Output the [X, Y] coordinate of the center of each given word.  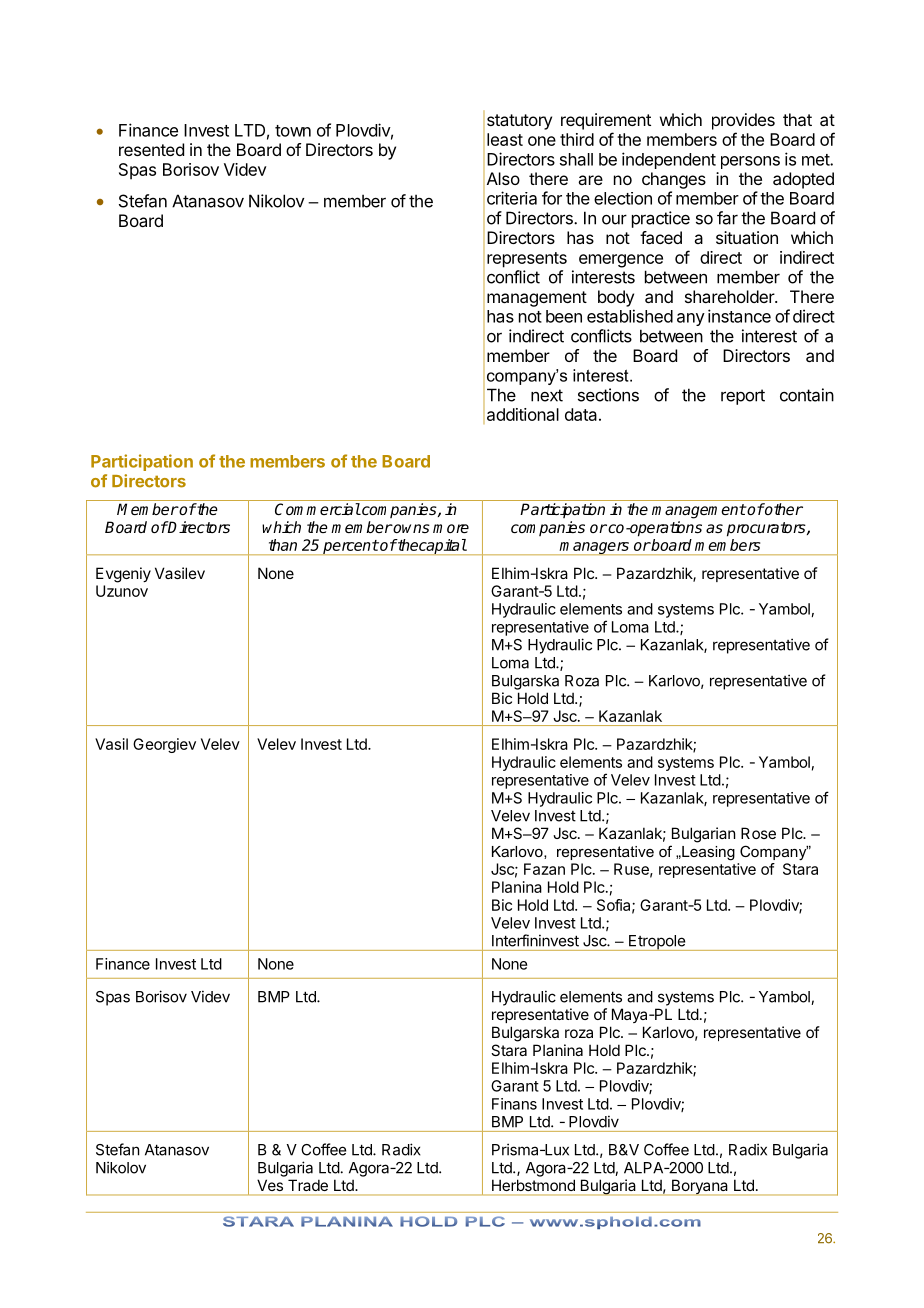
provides [743, 121]
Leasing [707, 853]
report [743, 397]
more [451, 528]
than [283, 545]
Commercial [318, 509]
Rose [758, 833]
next [547, 395]
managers [594, 548]
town [293, 131]
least [505, 139]
